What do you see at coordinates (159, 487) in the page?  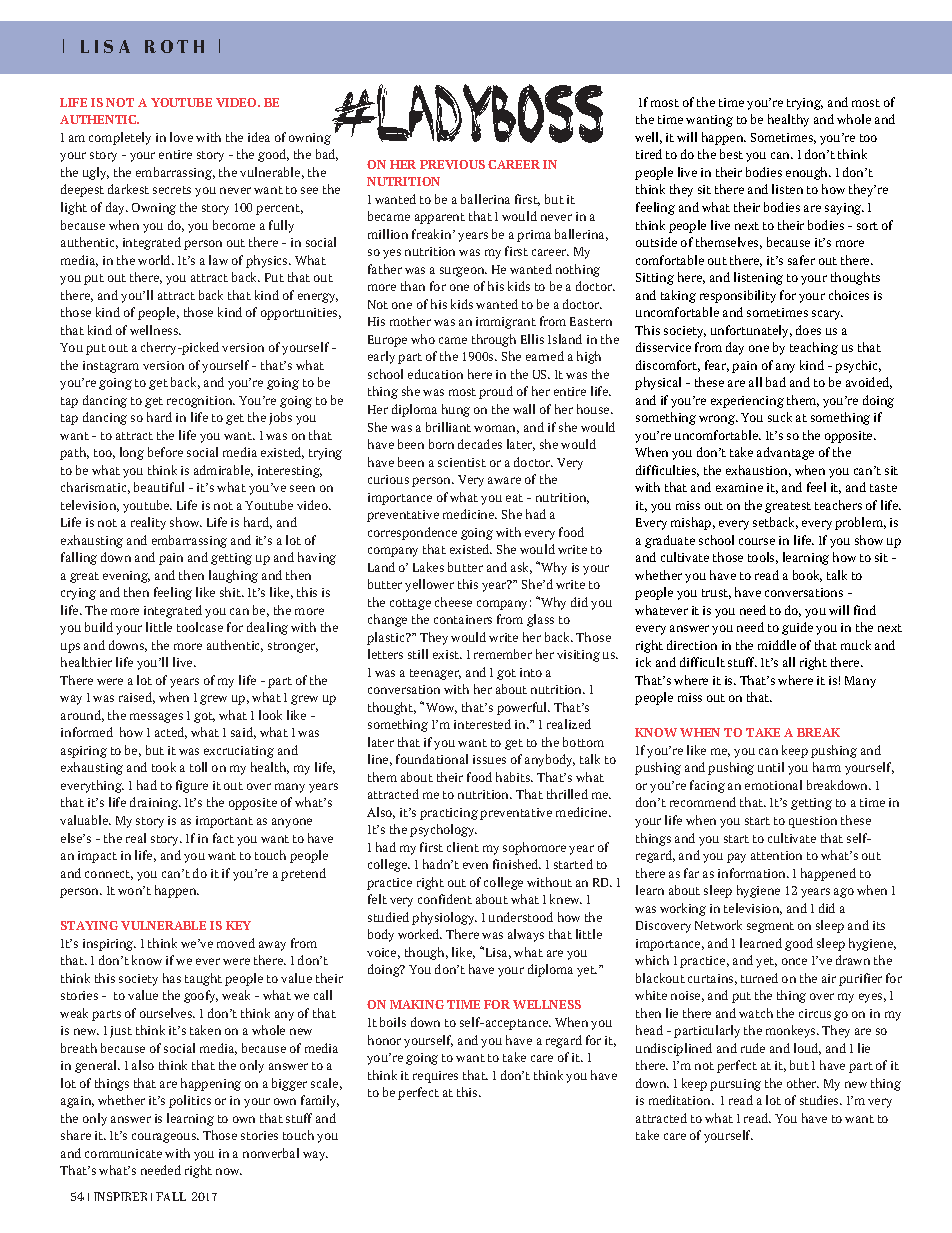 I see `beautiful` at bounding box center [159, 487].
